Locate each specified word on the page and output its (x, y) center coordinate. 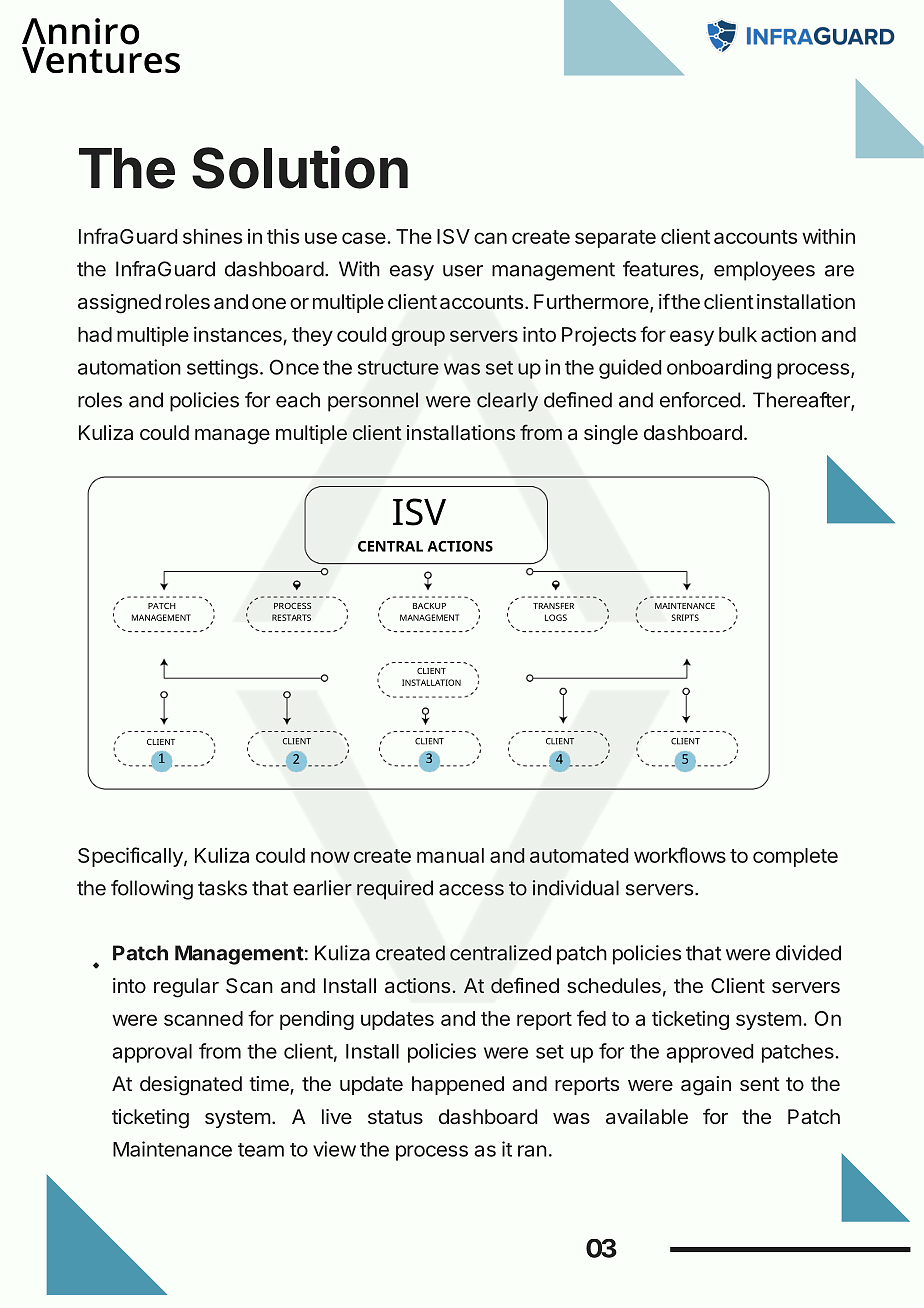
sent (760, 1084)
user (463, 271)
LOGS (556, 617)
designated (191, 1086)
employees (764, 271)
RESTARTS (291, 617)
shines (212, 236)
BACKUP (429, 606)
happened (458, 1085)
